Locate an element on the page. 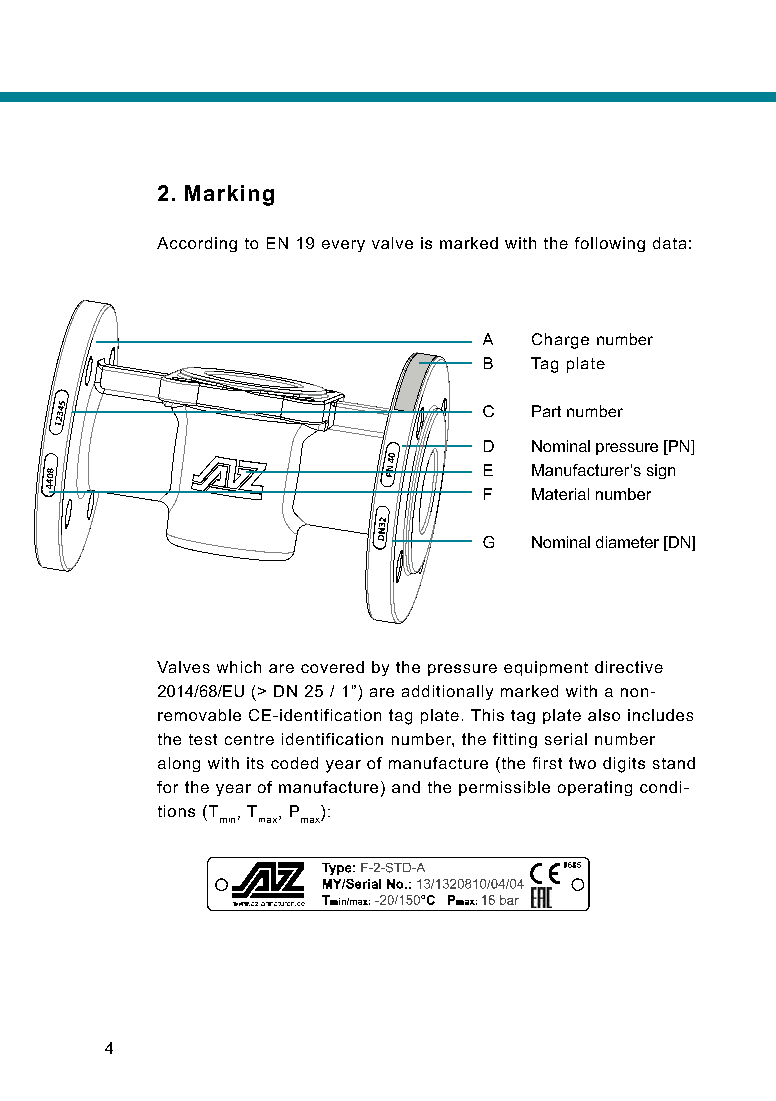 The height and width of the page is (1101, 776). along is located at coordinates (179, 764).
